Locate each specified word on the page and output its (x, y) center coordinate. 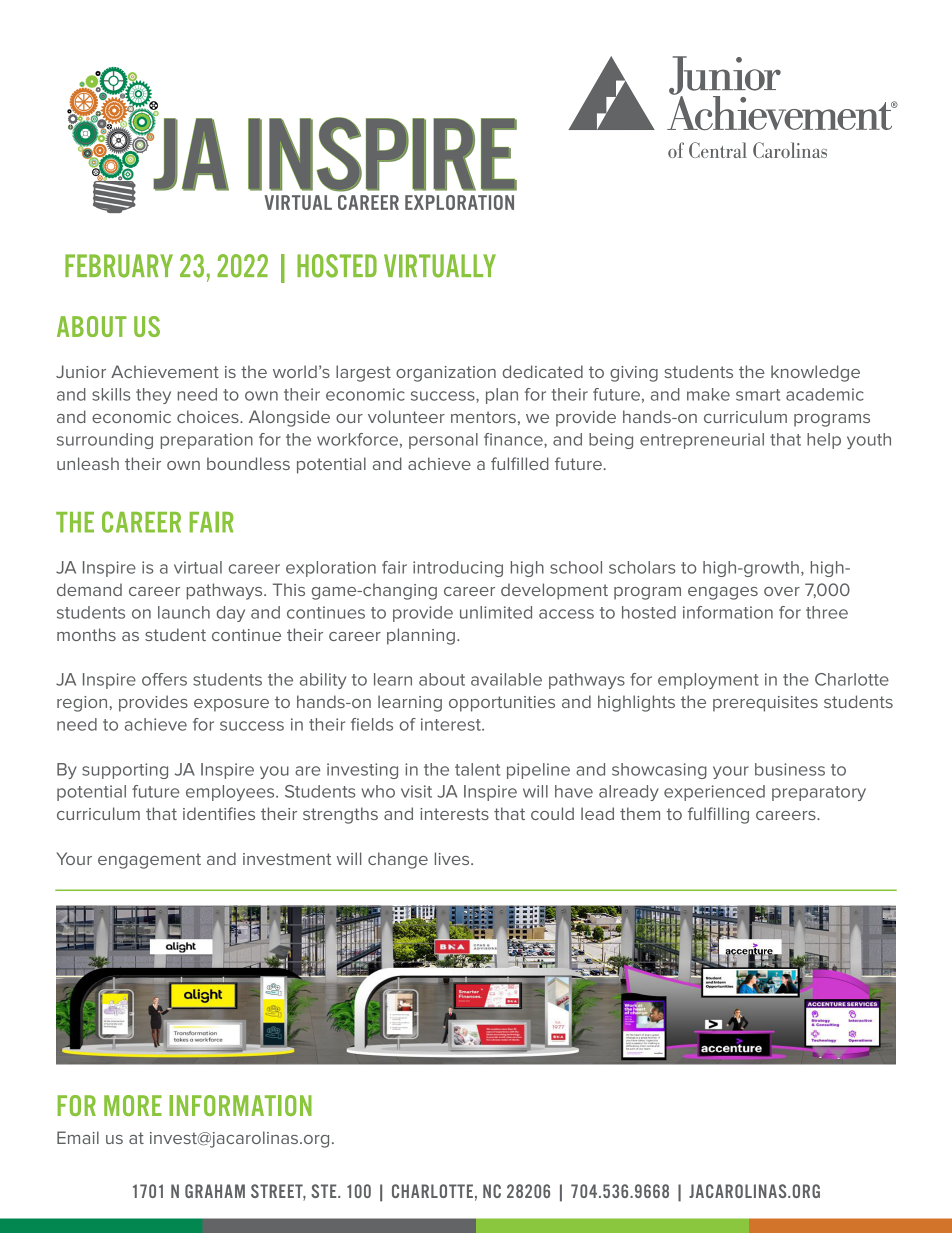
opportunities (502, 704)
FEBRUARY (119, 266)
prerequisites (765, 704)
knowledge (815, 373)
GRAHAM (215, 1191)
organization (446, 374)
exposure (231, 705)
